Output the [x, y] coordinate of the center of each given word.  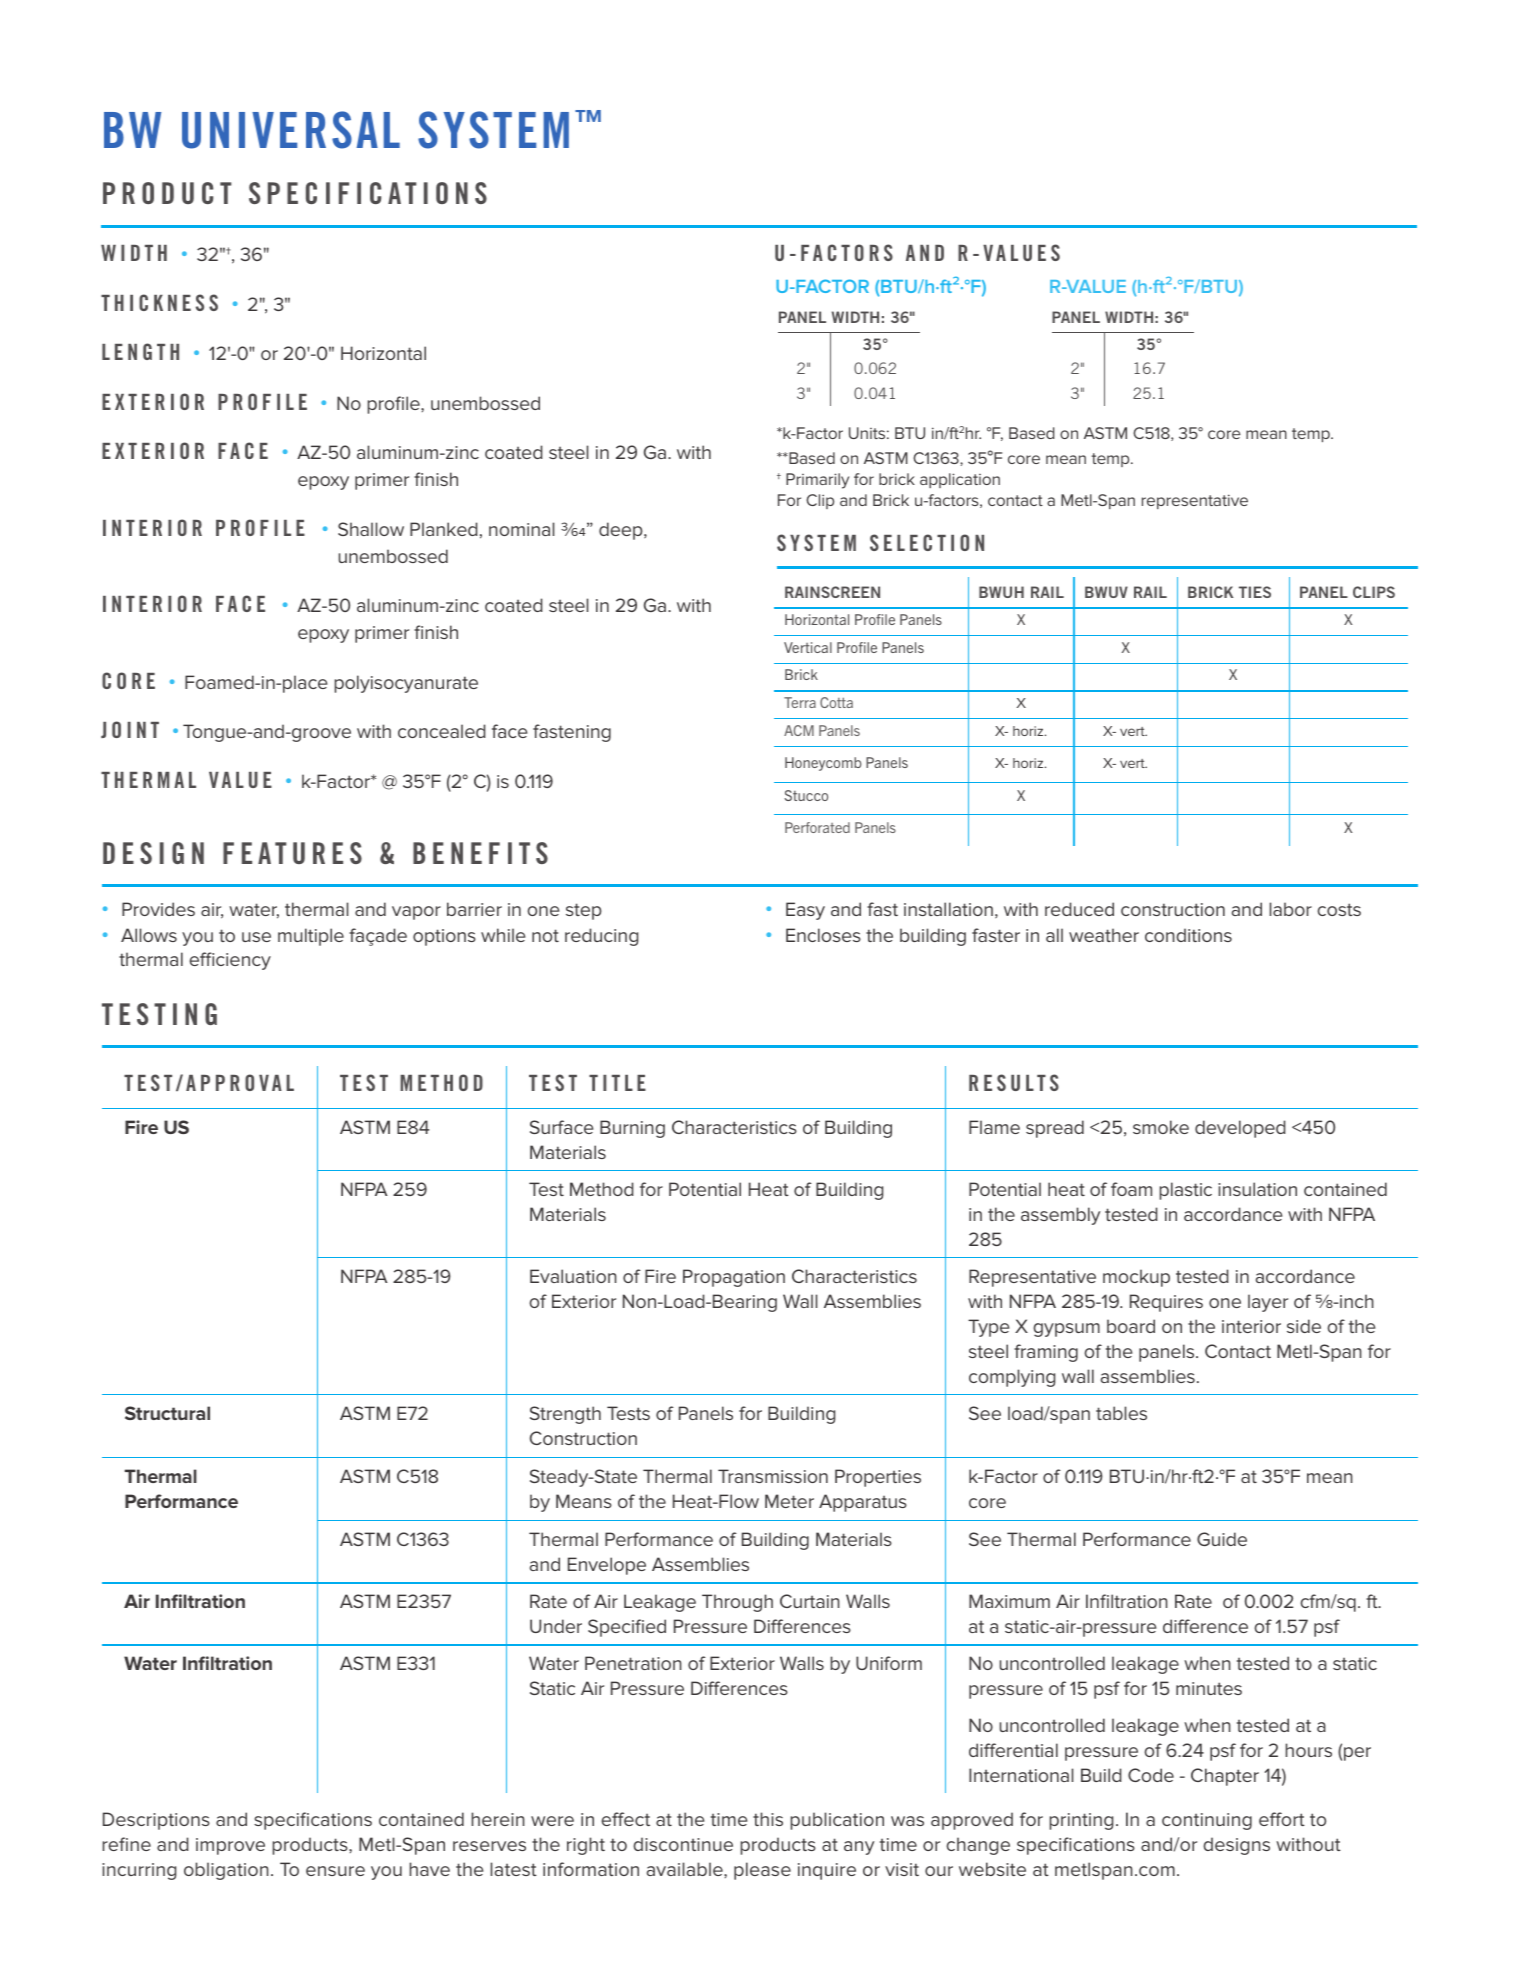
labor [1290, 909]
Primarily [817, 481]
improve [230, 1846]
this [768, 1819]
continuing [1207, 1821]
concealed [442, 731]
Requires [1166, 1303]
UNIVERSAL [291, 130]
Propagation [734, 1278]
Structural [167, 1413]
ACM [799, 730]
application [960, 480]
